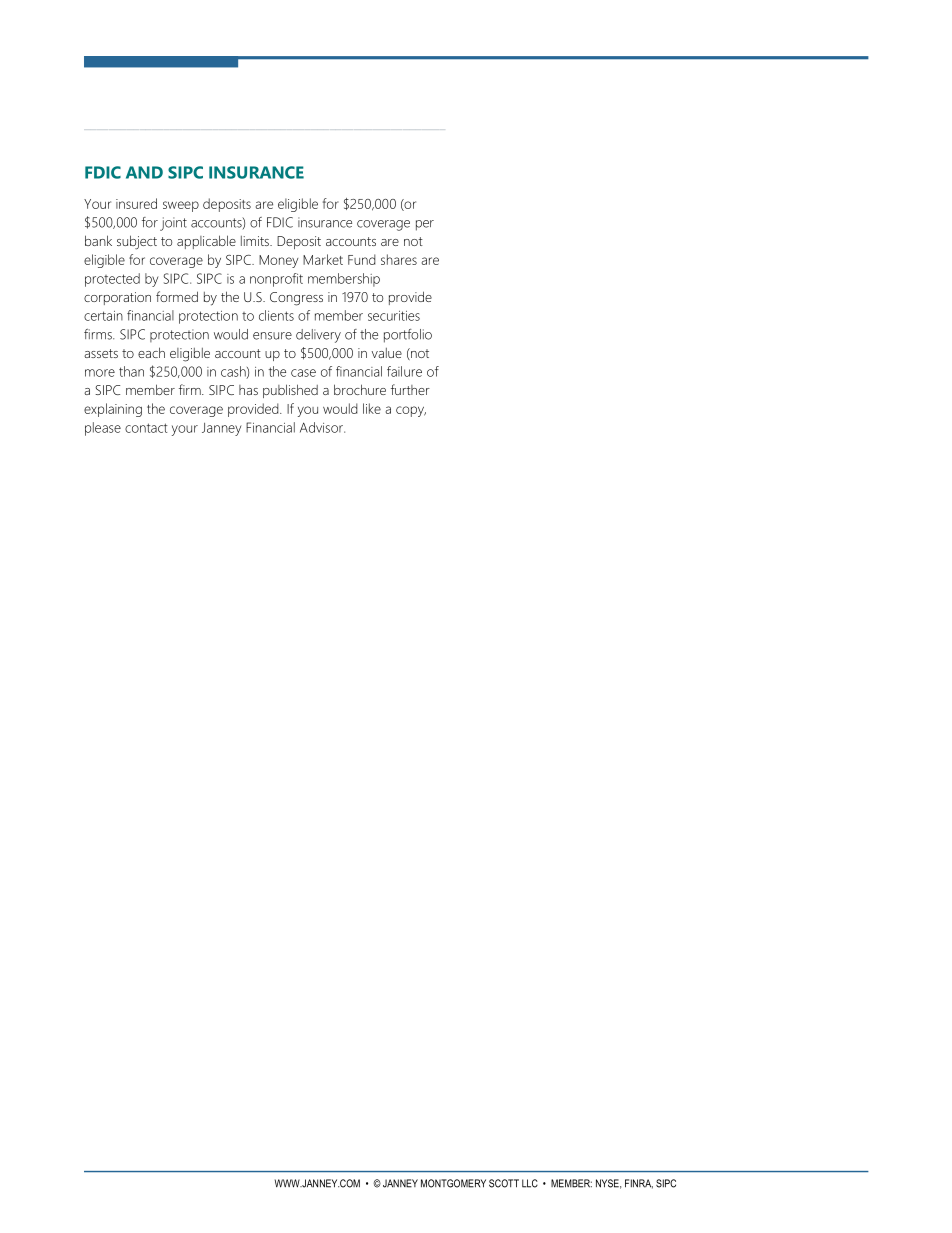 The height and width of the document is (1233, 952). Describe the element at coordinates (362, 259) in the document. I see `Fund` at that location.
